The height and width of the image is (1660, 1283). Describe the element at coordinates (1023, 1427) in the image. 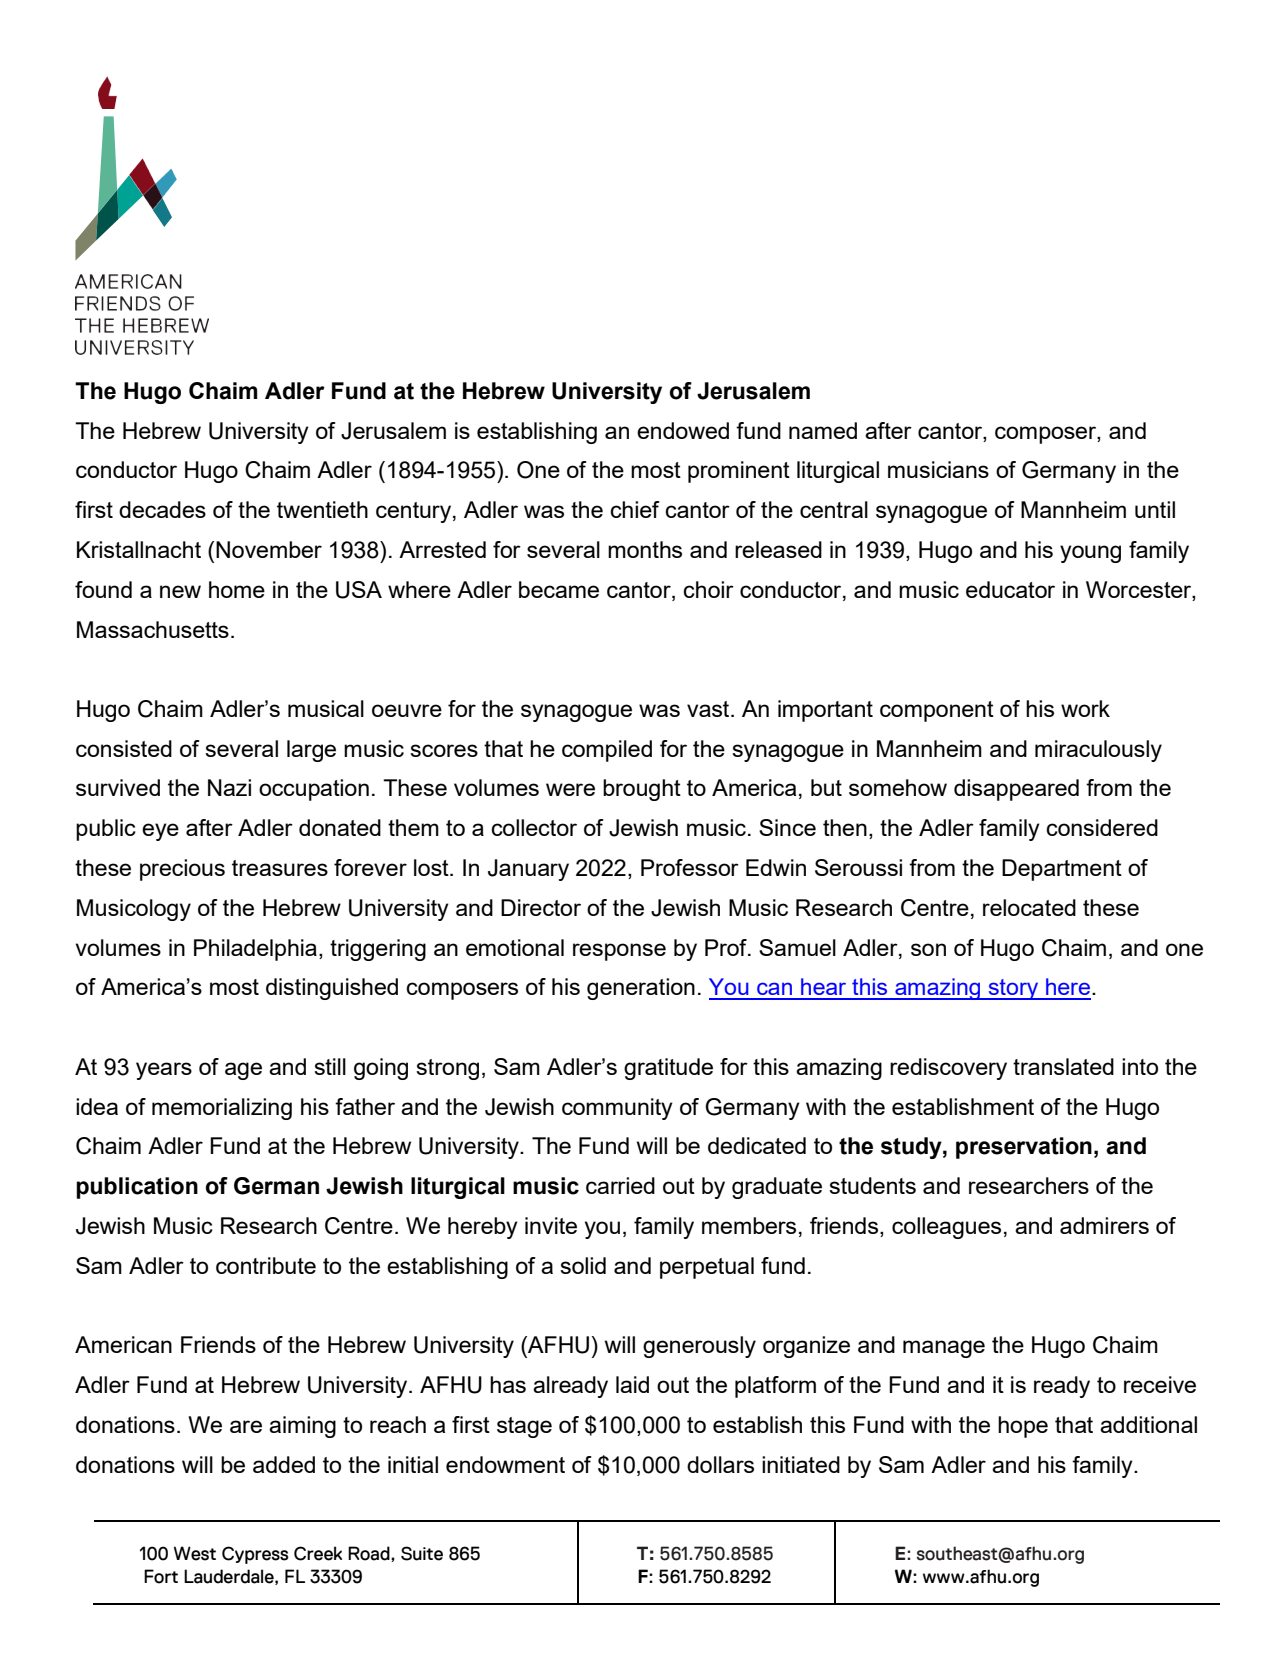

I see `hope` at that location.
